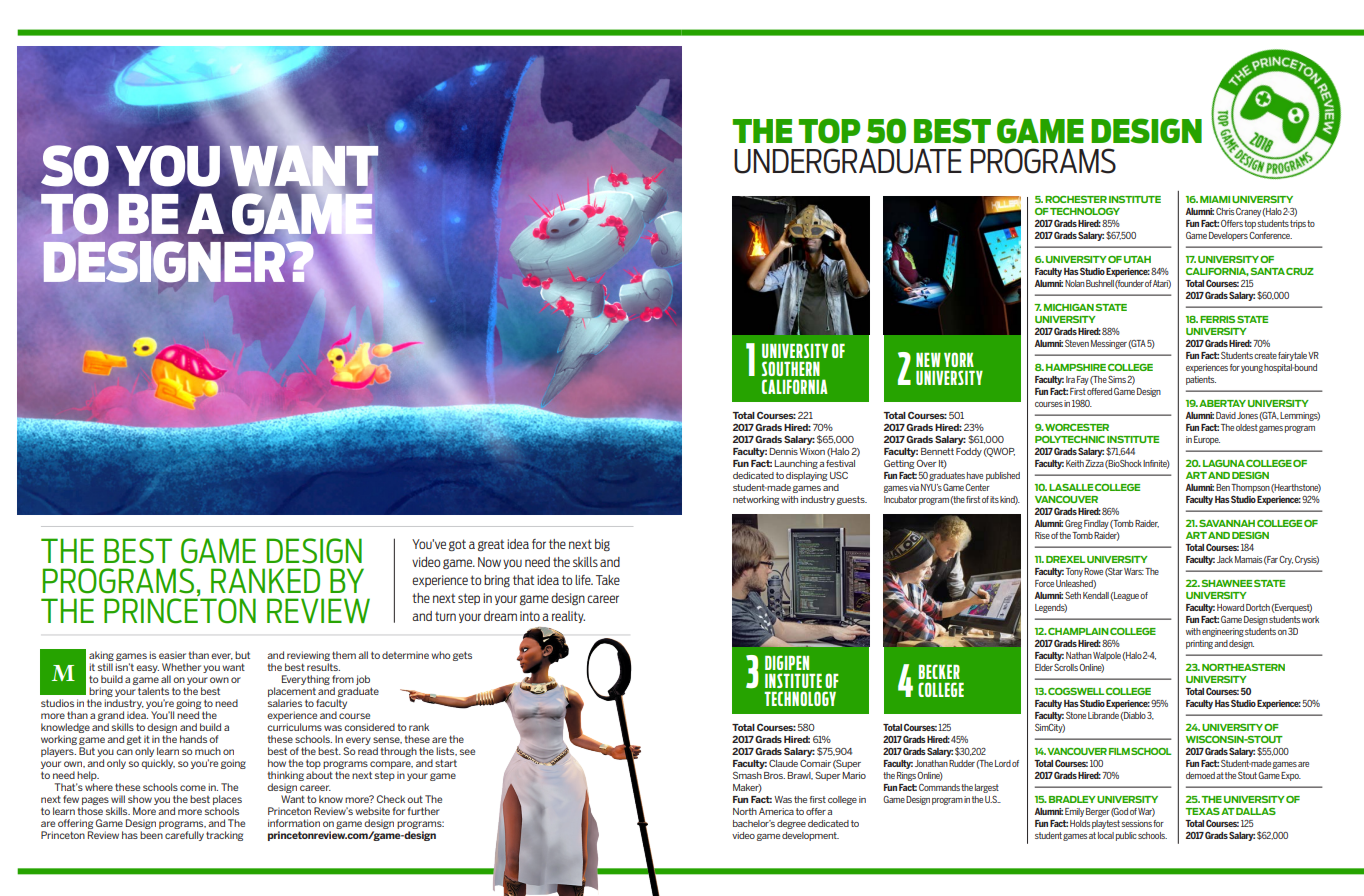 The image size is (1364, 896). What do you see at coordinates (1076, 199) in the screenshot?
I see `ROCHESTER` at bounding box center [1076, 199].
